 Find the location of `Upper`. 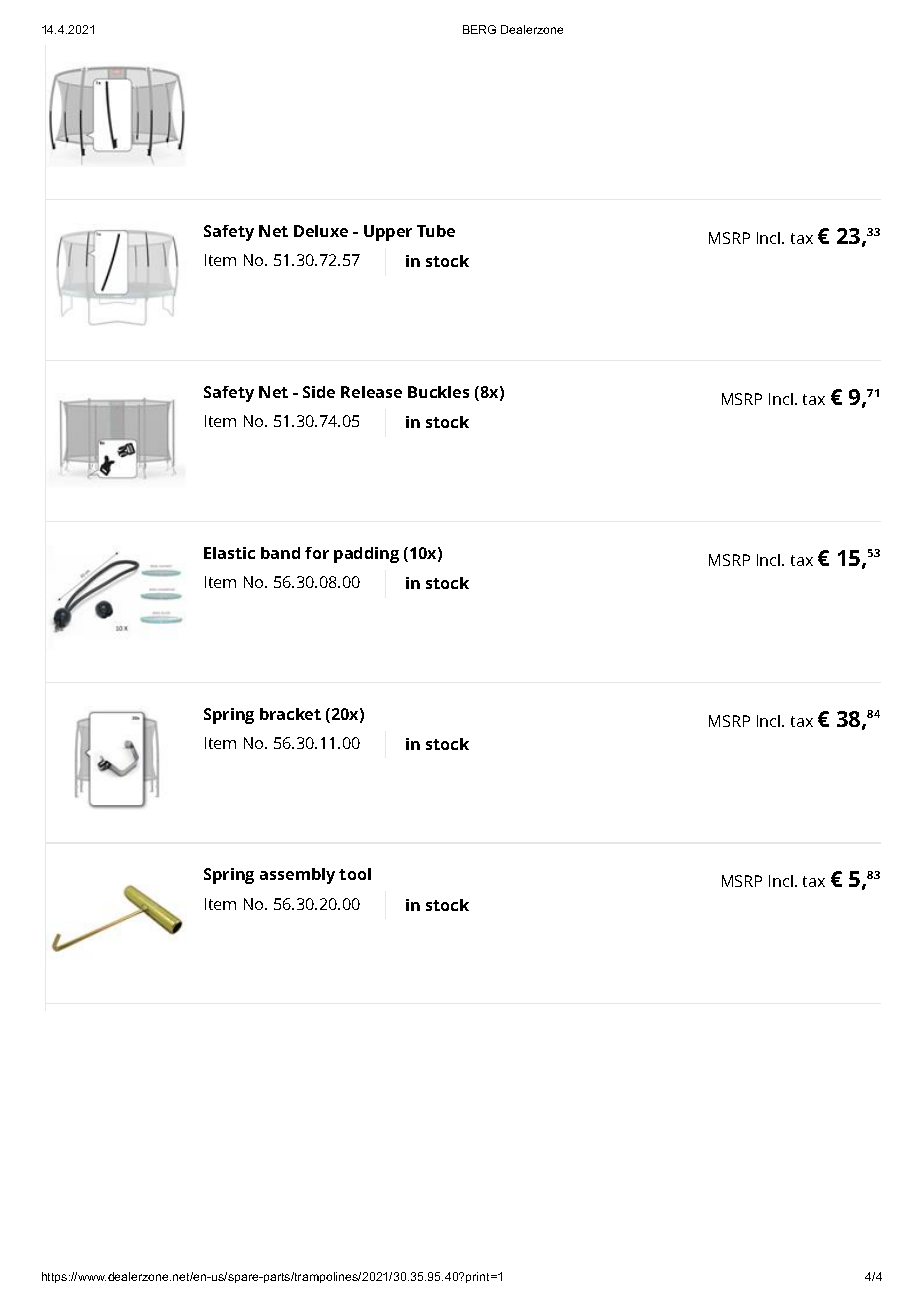

Upper is located at coordinates (388, 233).
